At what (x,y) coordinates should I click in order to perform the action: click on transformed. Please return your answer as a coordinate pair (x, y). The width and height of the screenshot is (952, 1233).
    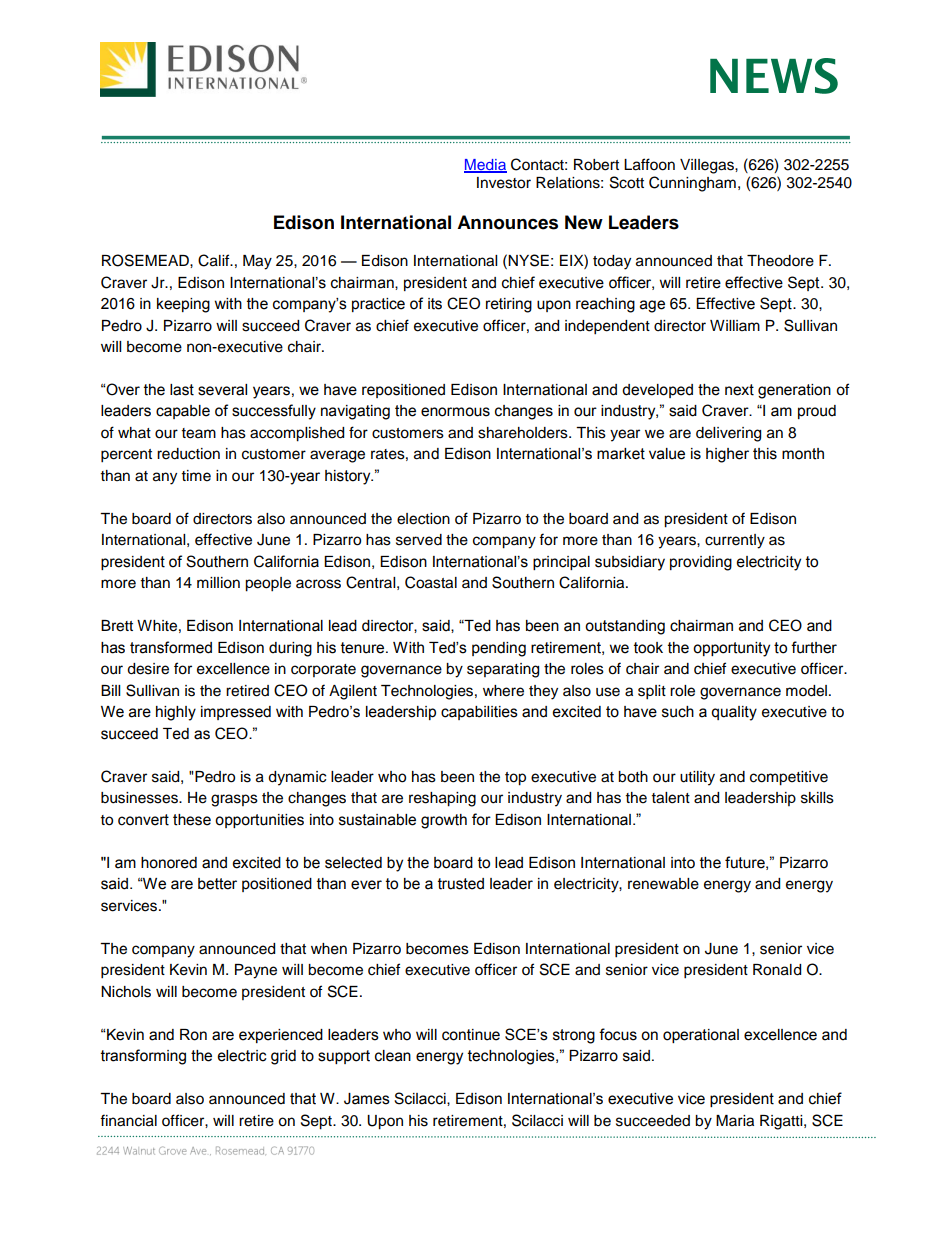
    Looking at the image, I should click on (171, 647).
